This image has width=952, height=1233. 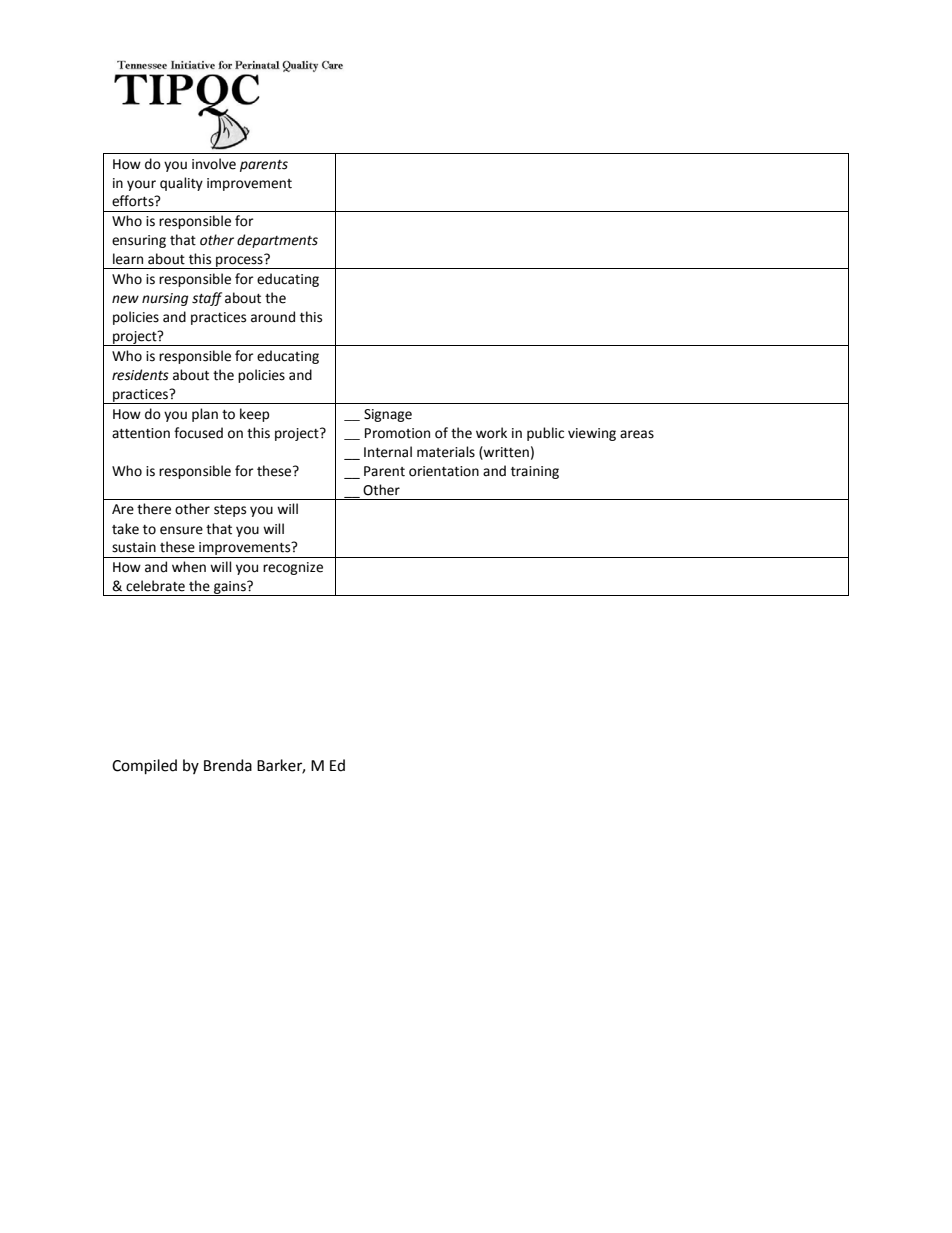 I want to click on celebrate, so click(x=155, y=586).
